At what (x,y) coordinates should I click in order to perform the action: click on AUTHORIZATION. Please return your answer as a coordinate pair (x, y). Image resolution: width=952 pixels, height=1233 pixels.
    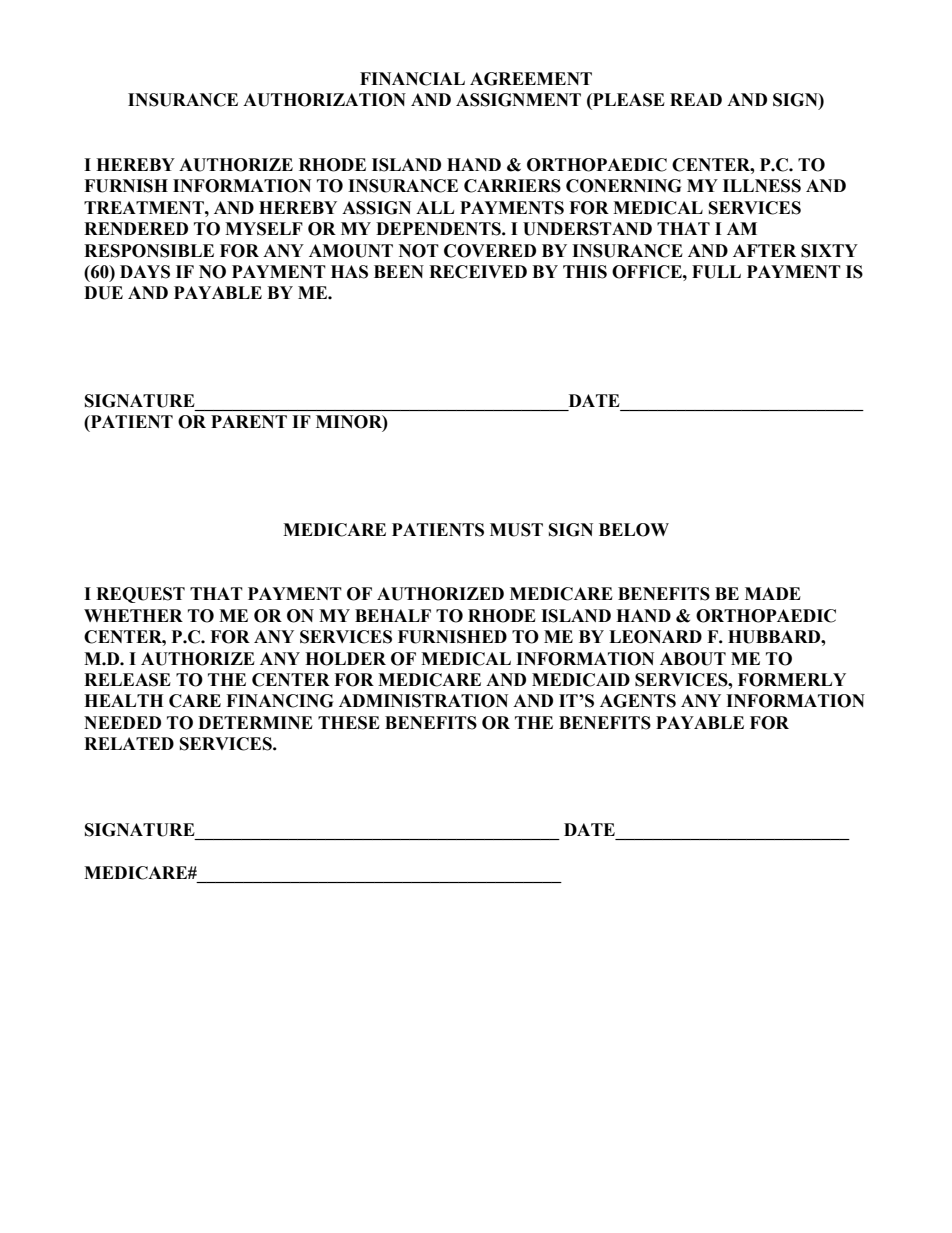
    Looking at the image, I should click on (324, 100).
